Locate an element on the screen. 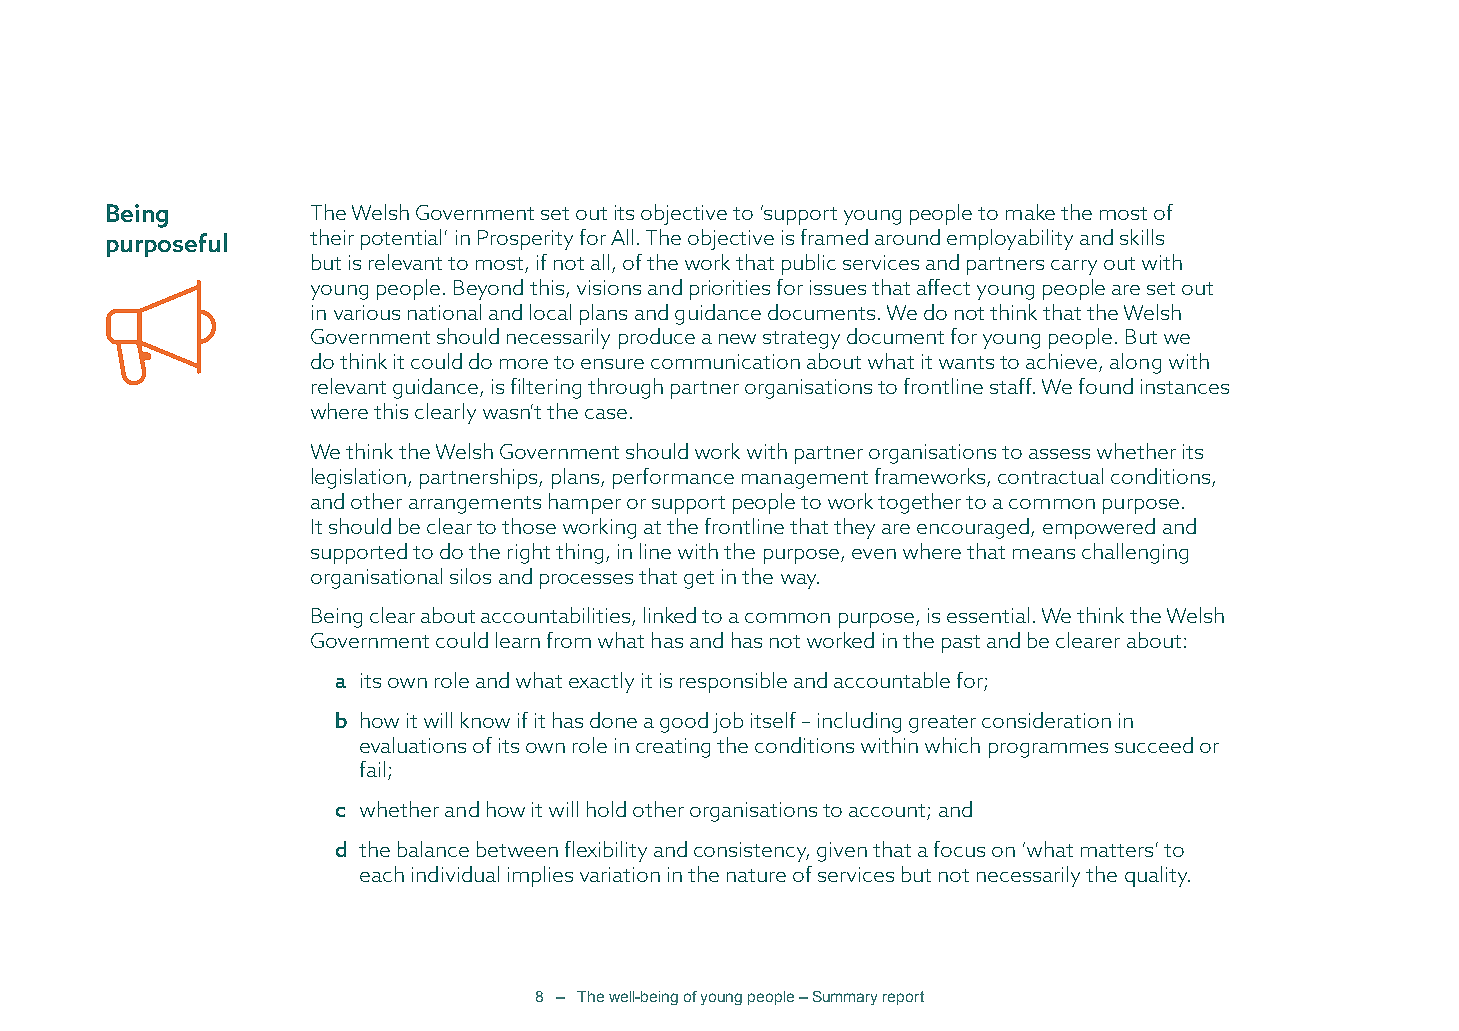 The image size is (1459, 1031). arrangements is located at coordinates (475, 505).
